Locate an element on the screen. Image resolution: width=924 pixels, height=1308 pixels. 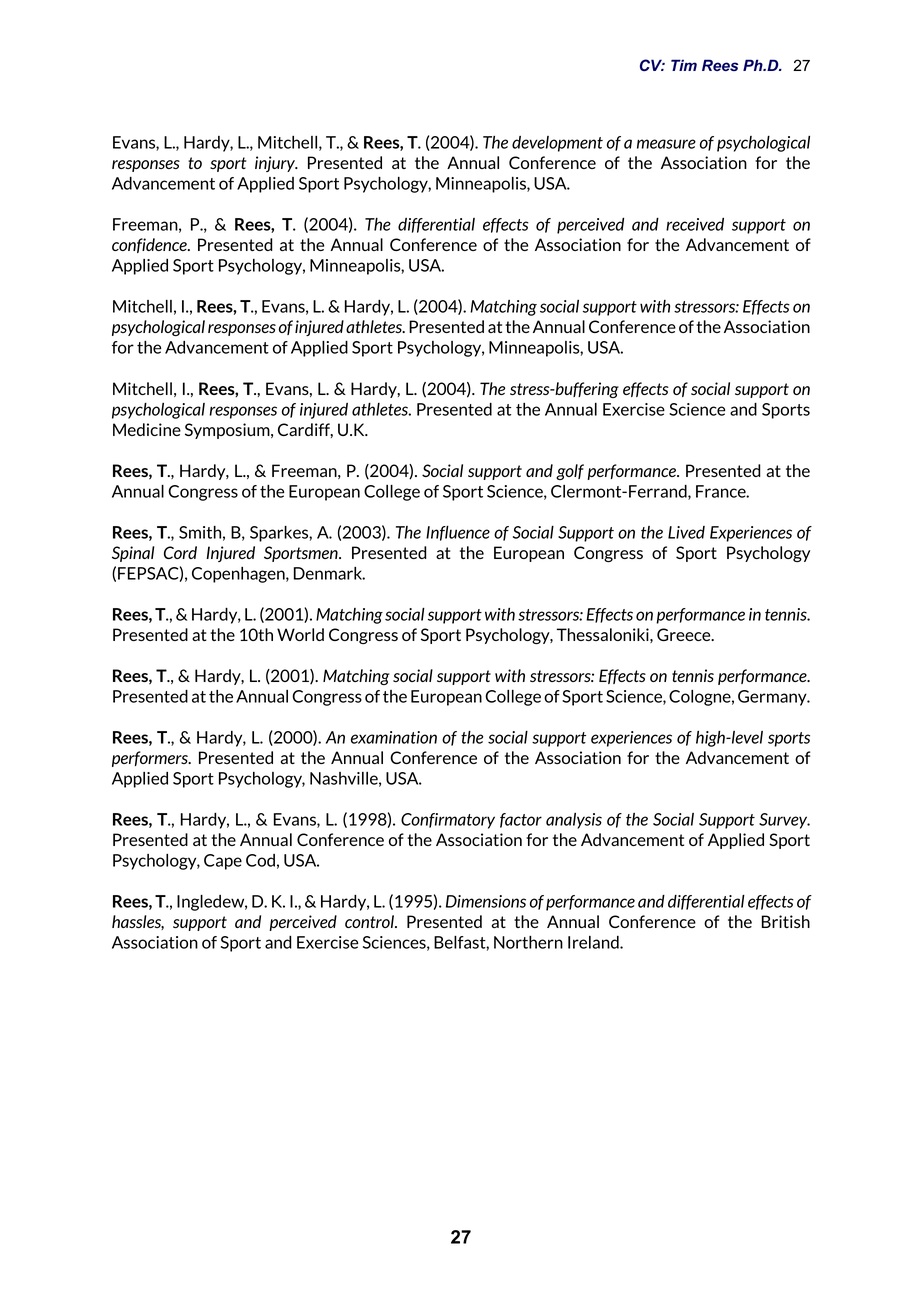
performers is located at coordinates (151, 759).
